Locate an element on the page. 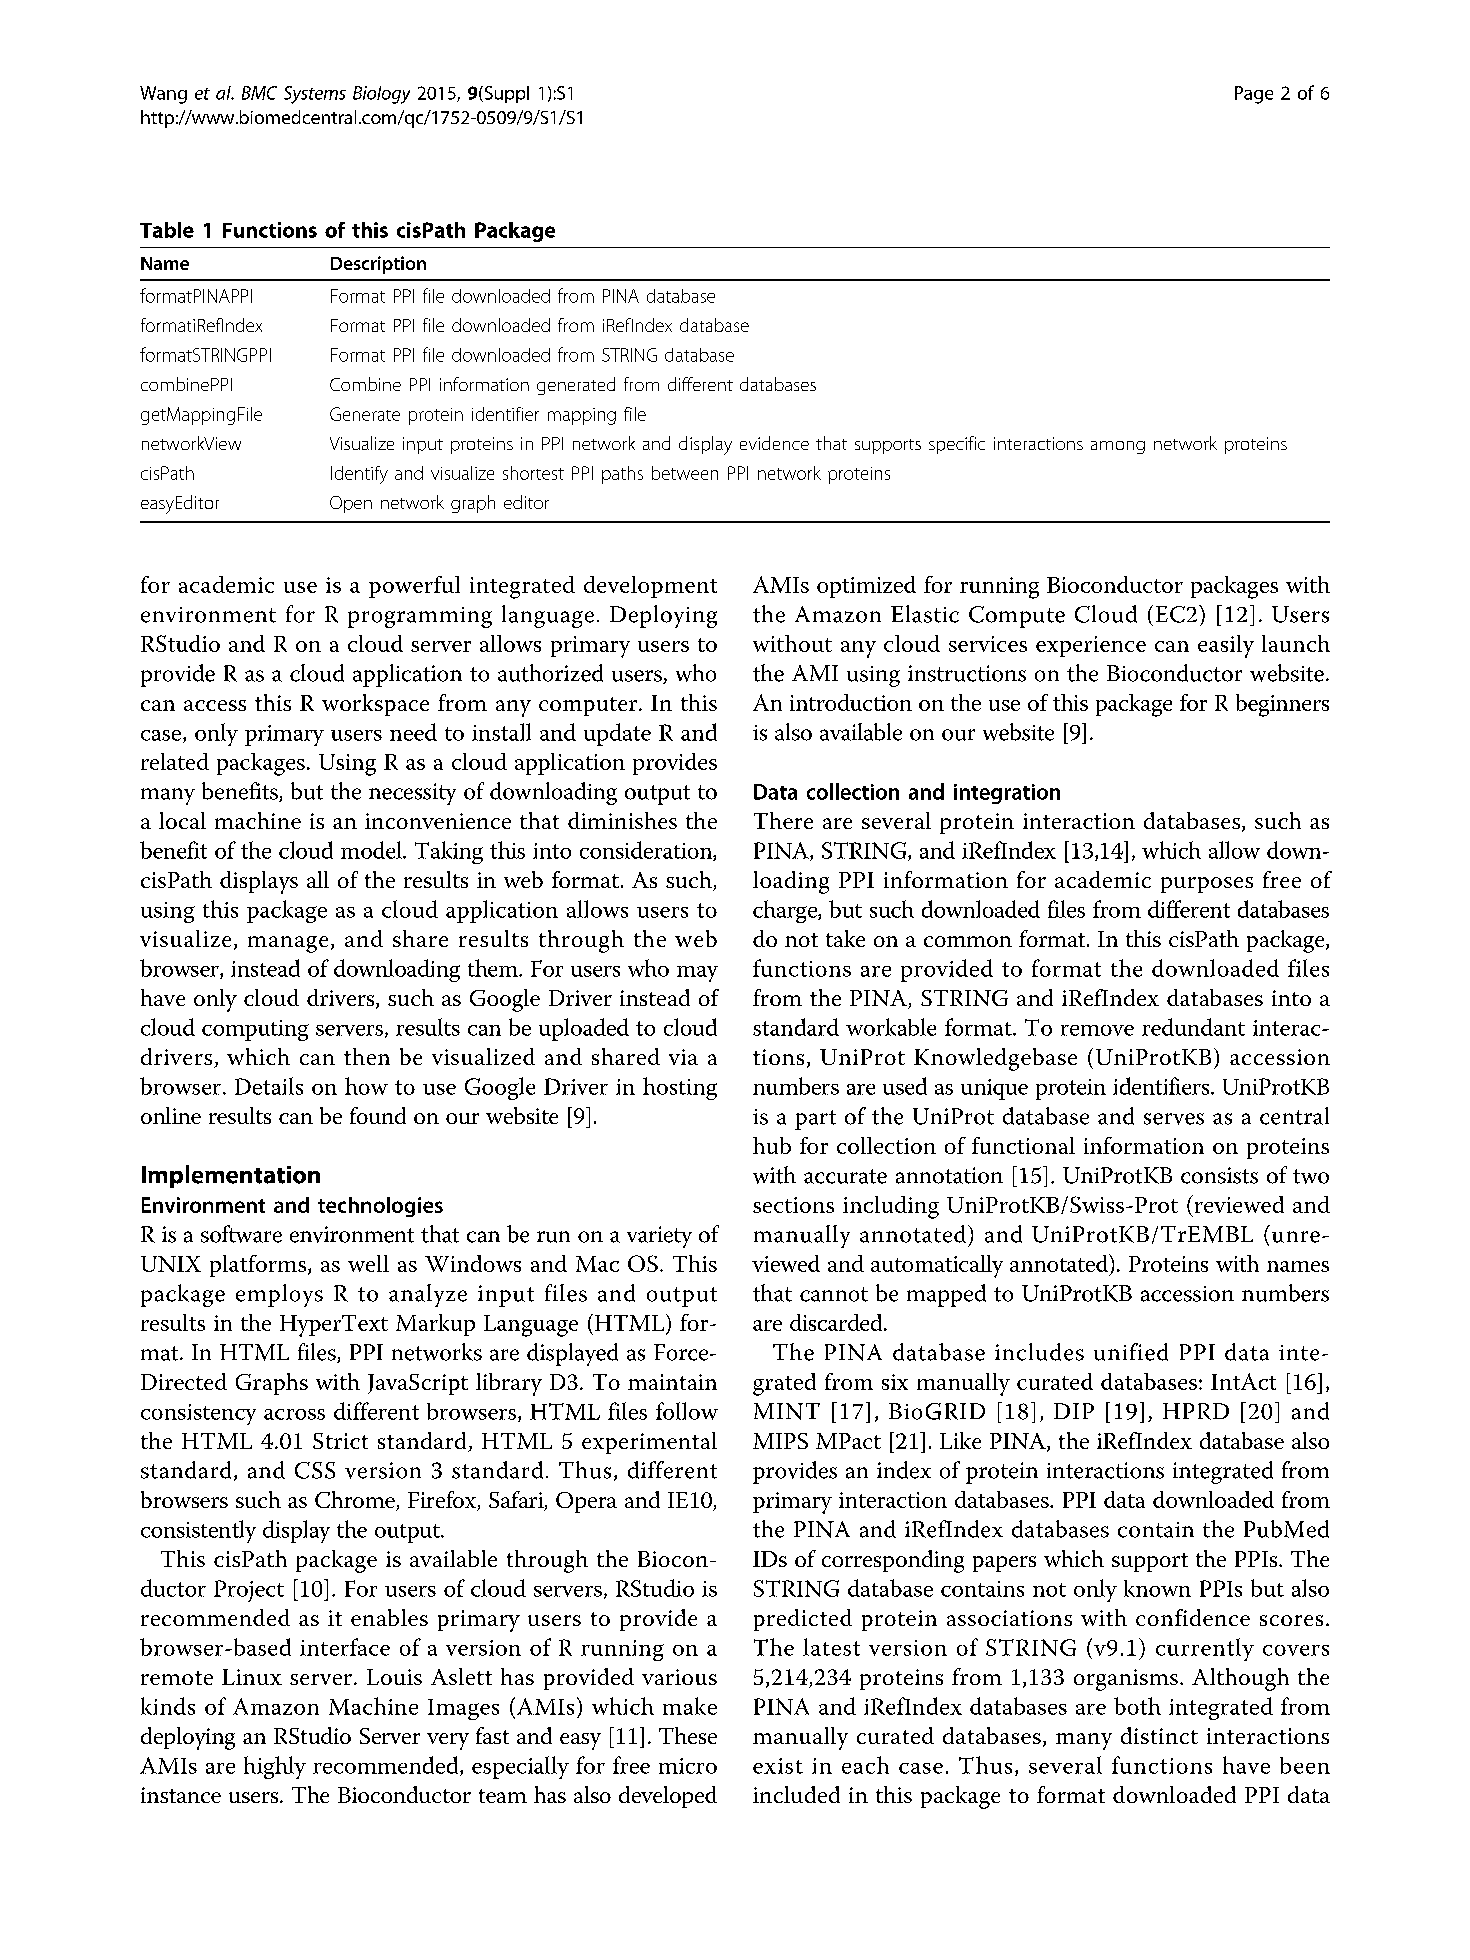 The image size is (1470, 1960). workspace is located at coordinates (375, 705).
